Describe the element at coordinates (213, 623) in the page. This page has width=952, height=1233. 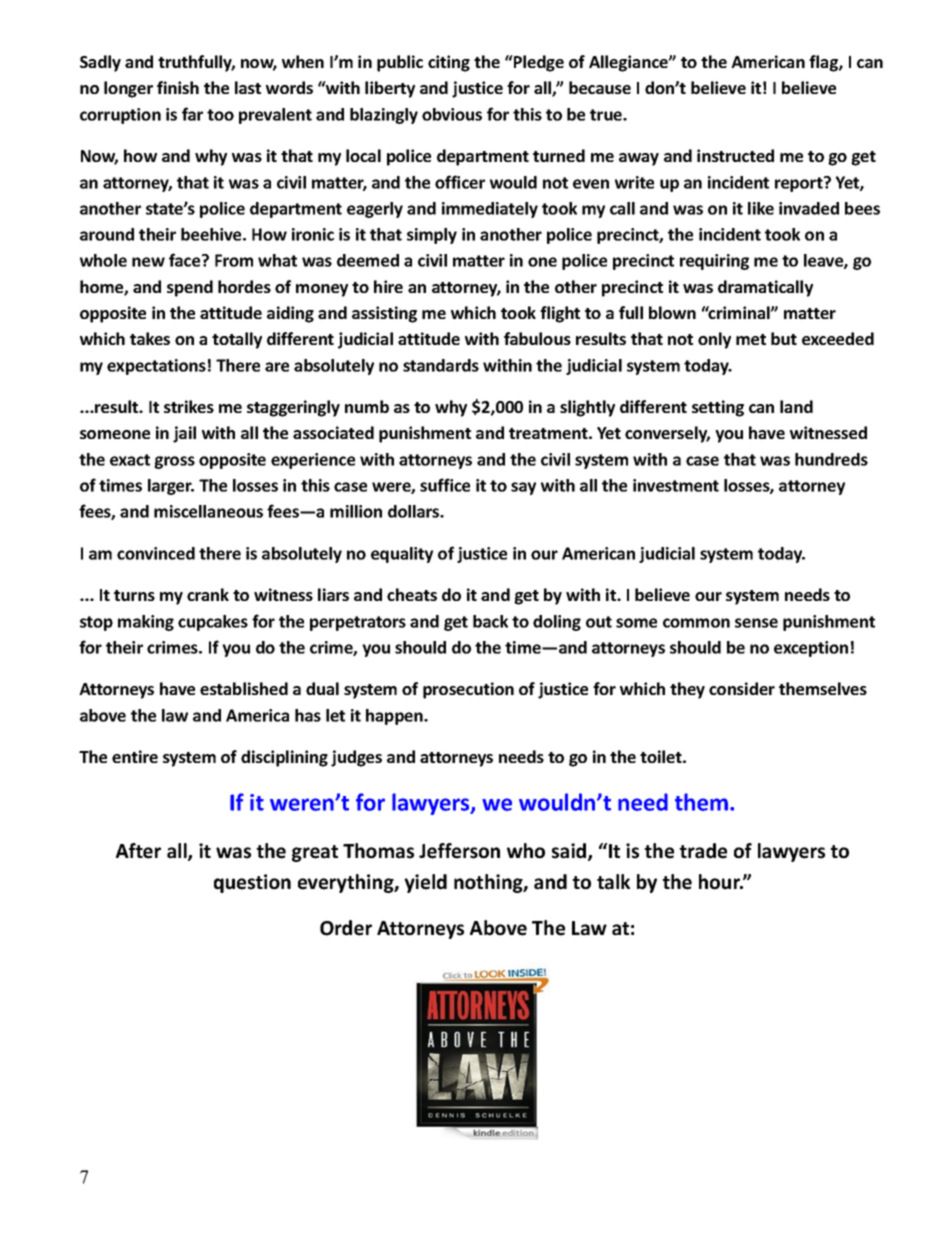
I see `cupcakes` at that location.
